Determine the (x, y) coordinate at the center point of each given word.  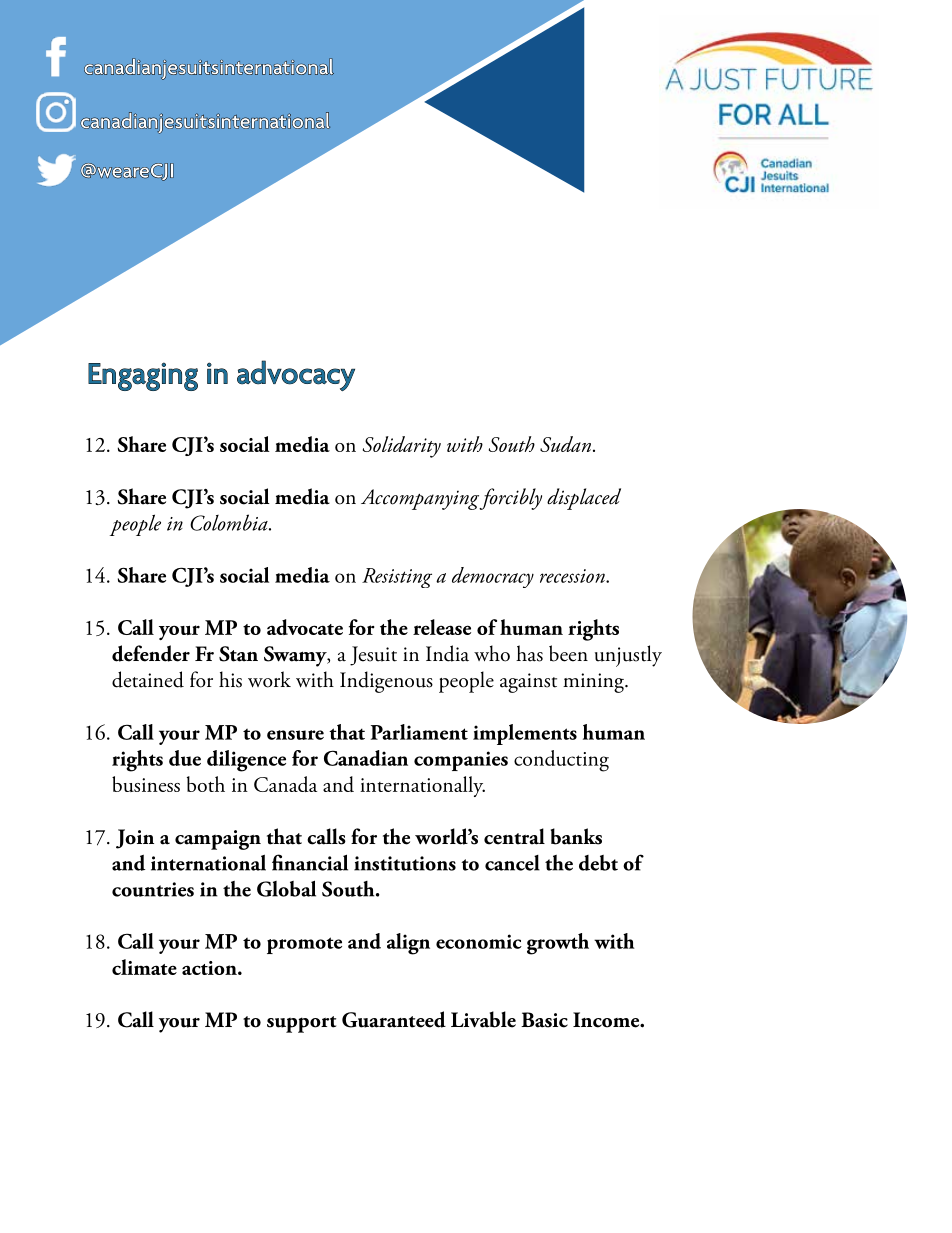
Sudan (565, 444)
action (210, 968)
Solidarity (402, 447)
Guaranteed (394, 1019)
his (230, 679)
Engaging (143, 376)
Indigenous (386, 682)
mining (594, 683)
